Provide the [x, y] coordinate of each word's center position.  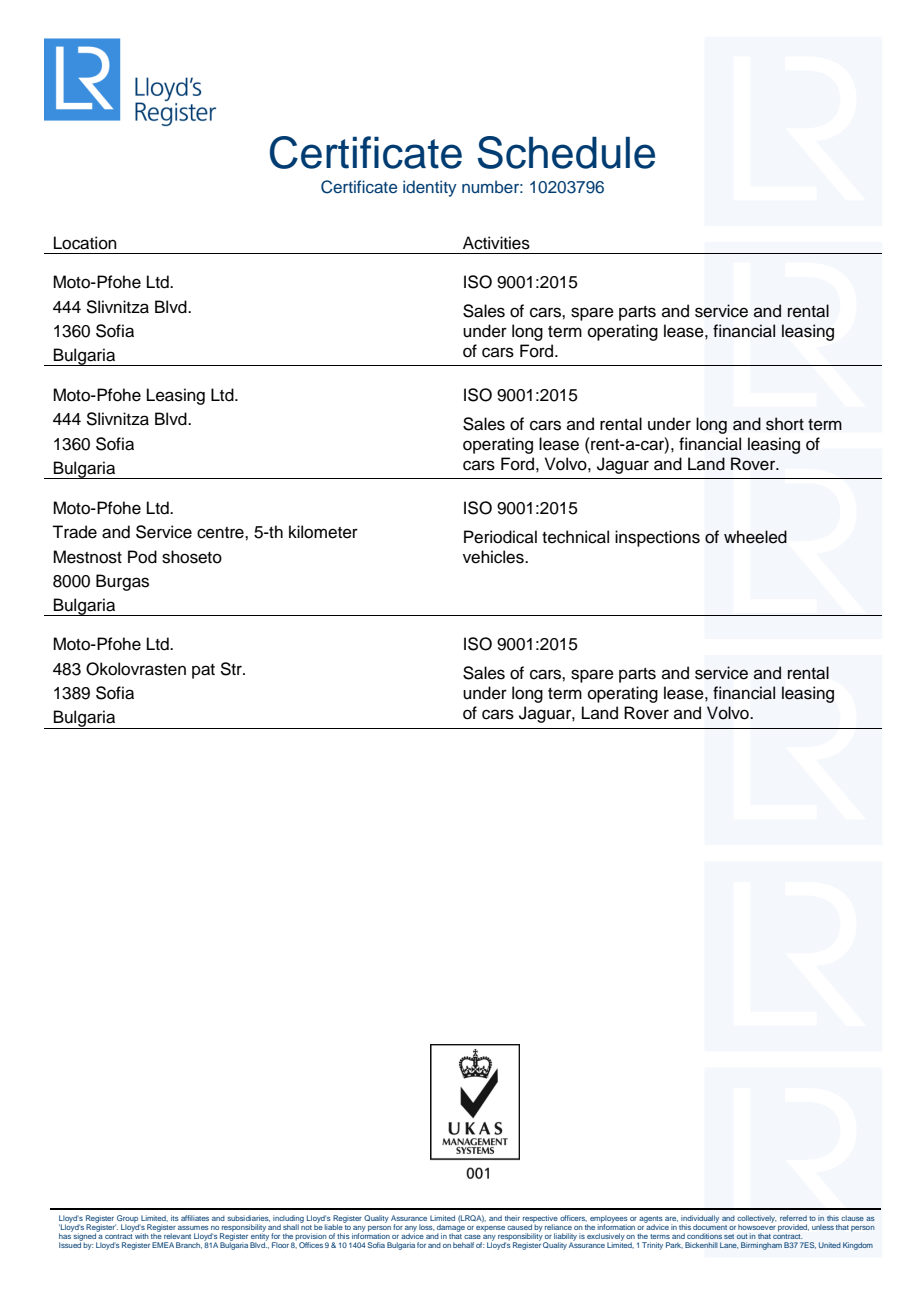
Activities [496, 243]
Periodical [500, 537]
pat [203, 671]
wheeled [755, 537]
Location [85, 243]
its [175, 1218]
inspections [657, 538]
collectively [756, 1220]
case [472, 1237]
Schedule [566, 152]
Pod [142, 557]
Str [232, 669]
